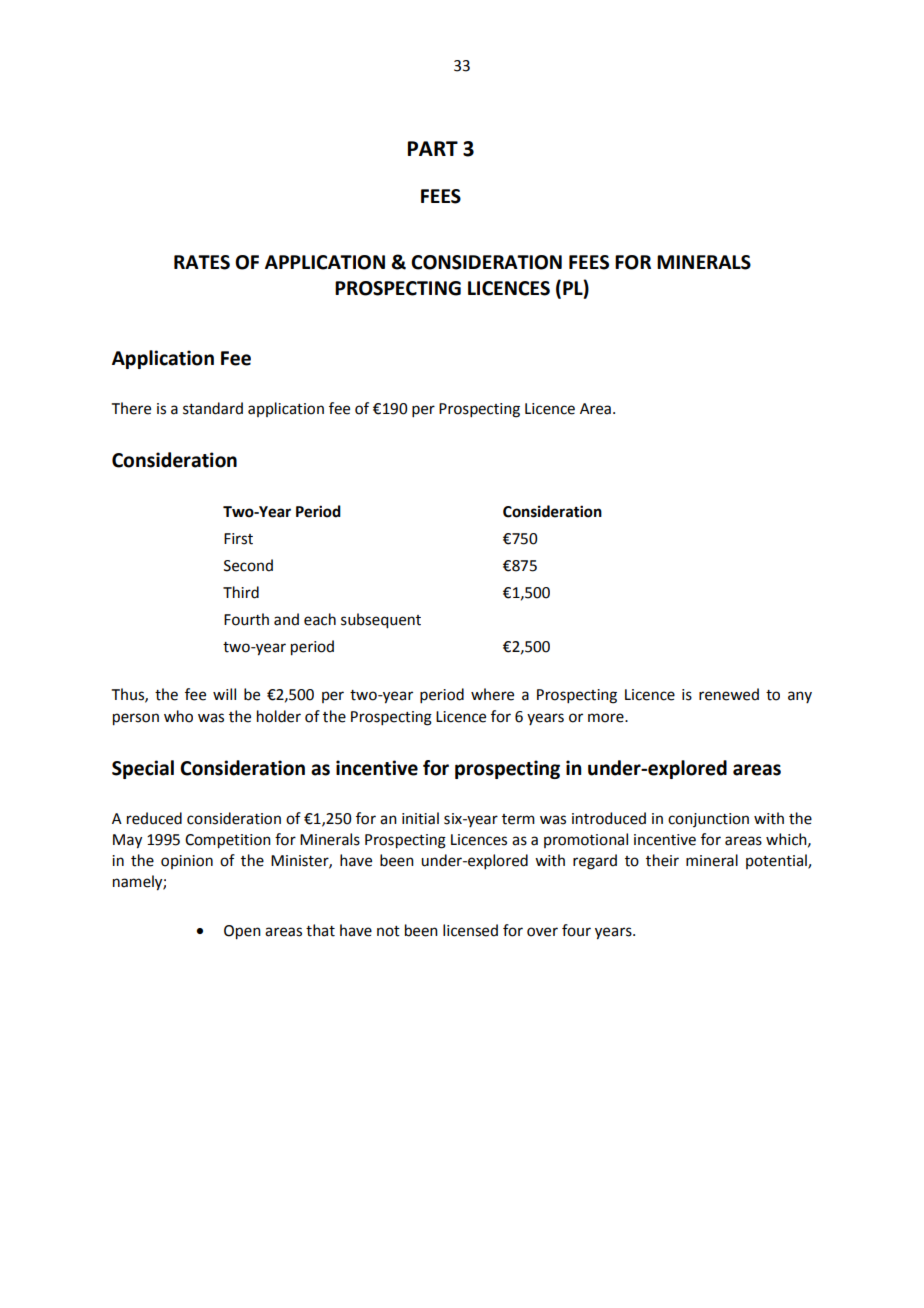  Describe the element at coordinates (800, 697) in the screenshot. I see `any` at that location.
